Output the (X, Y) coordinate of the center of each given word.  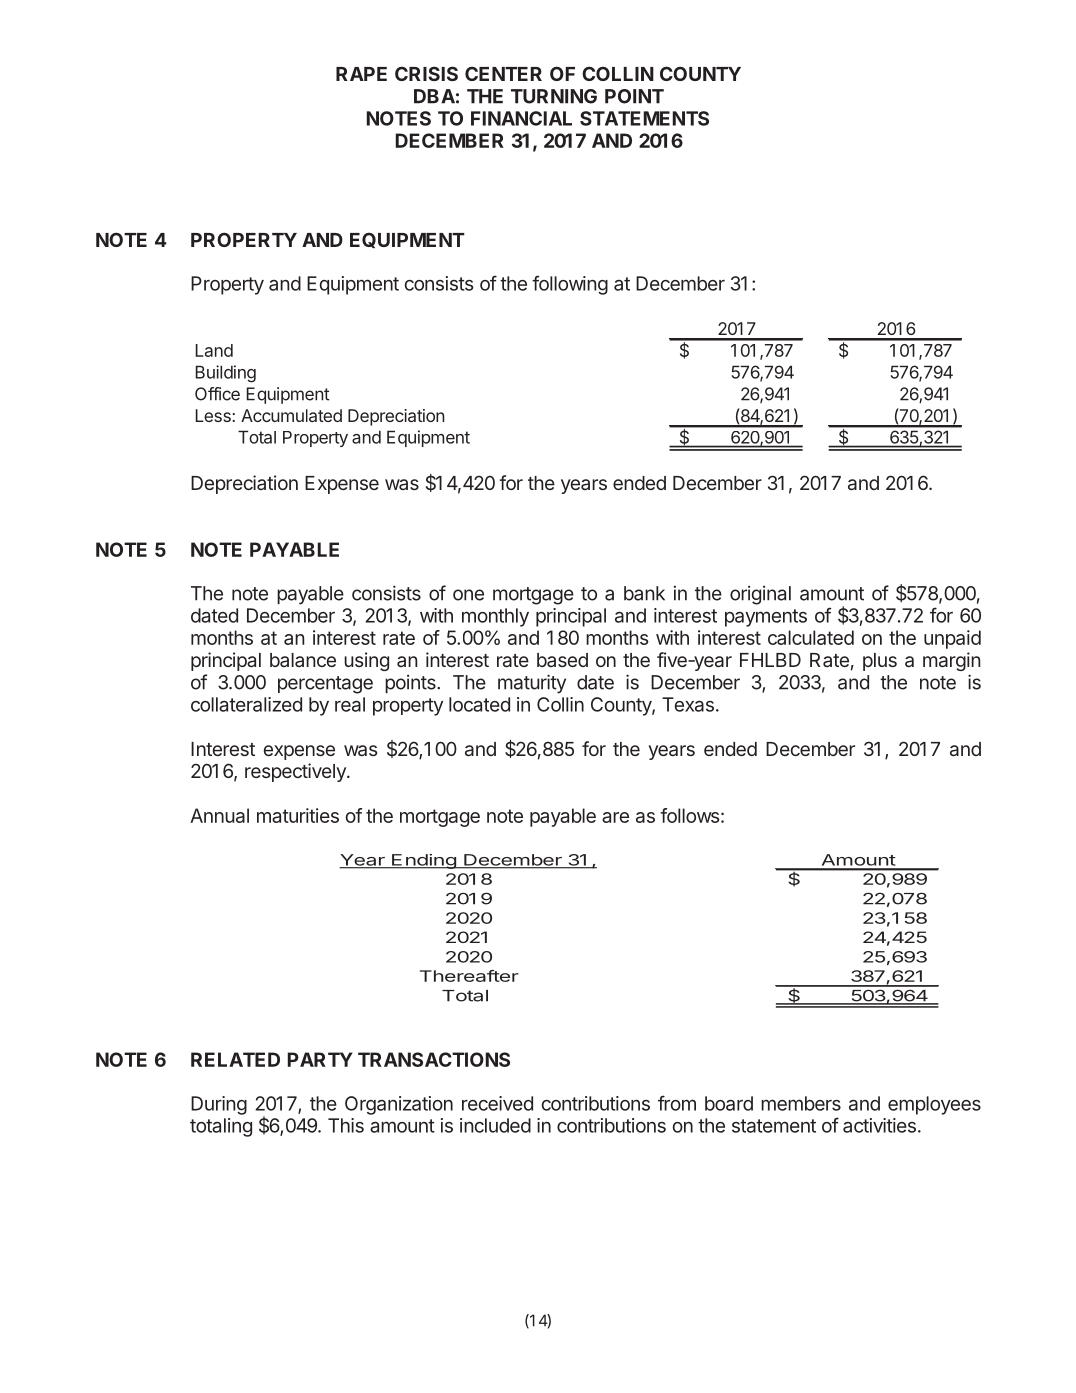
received (497, 1103)
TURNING (554, 96)
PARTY (320, 1059)
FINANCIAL (521, 118)
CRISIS (426, 73)
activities (879, 1125)
